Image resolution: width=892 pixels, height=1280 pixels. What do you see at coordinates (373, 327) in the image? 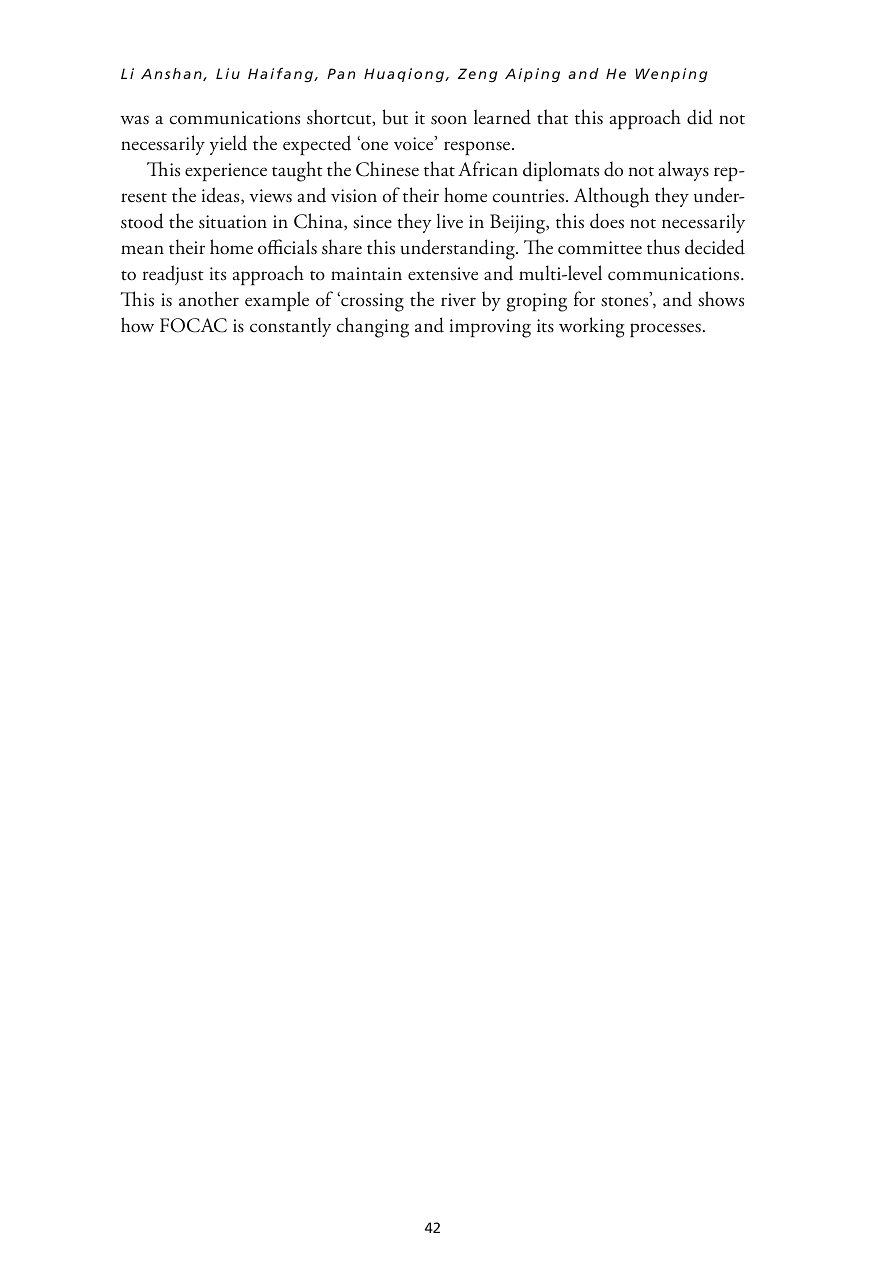
I see `changing` at bounding box center [373, 327].
